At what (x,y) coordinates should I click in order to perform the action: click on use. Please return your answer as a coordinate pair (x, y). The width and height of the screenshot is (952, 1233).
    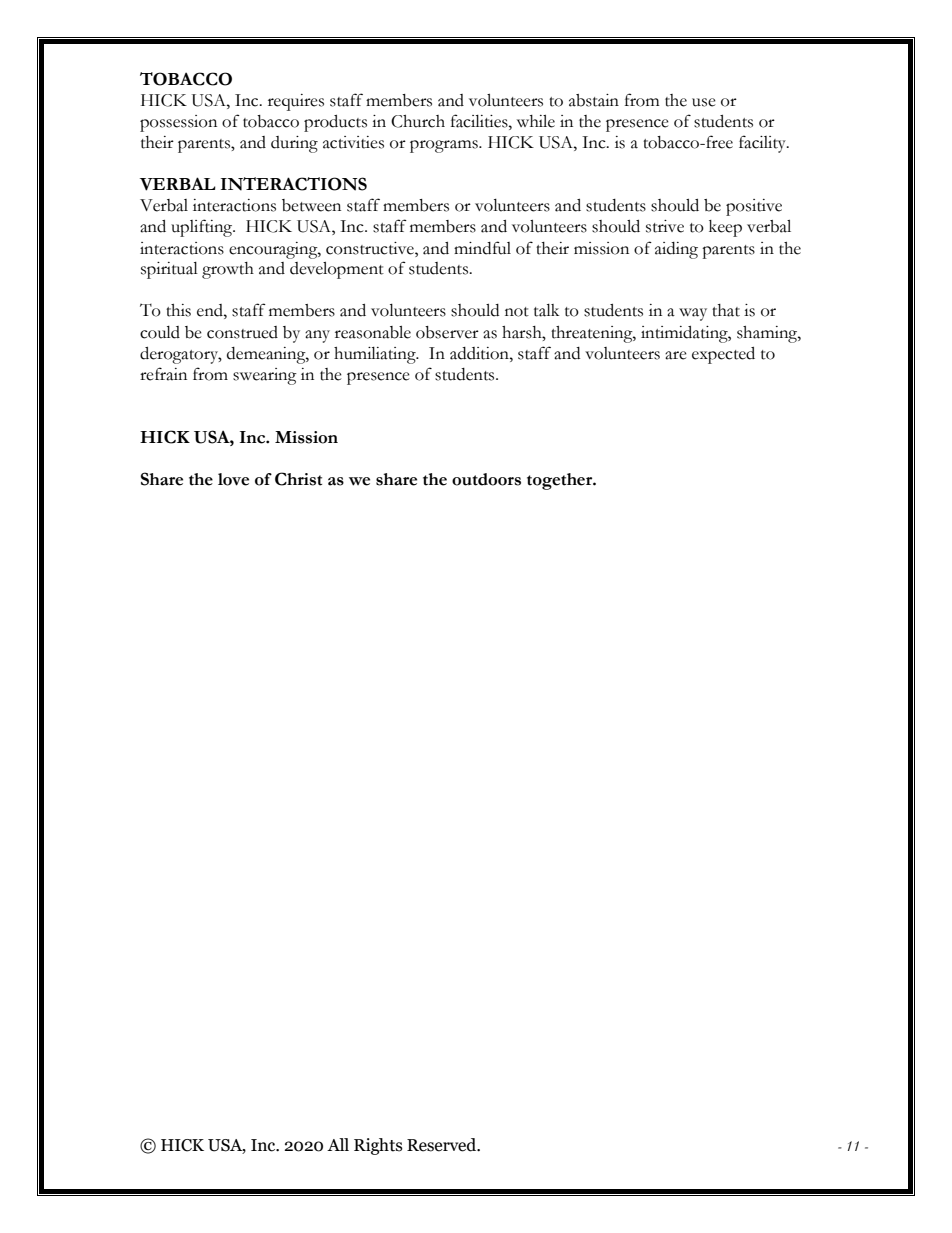
    Looking at the image, I should click on (704, 102).
